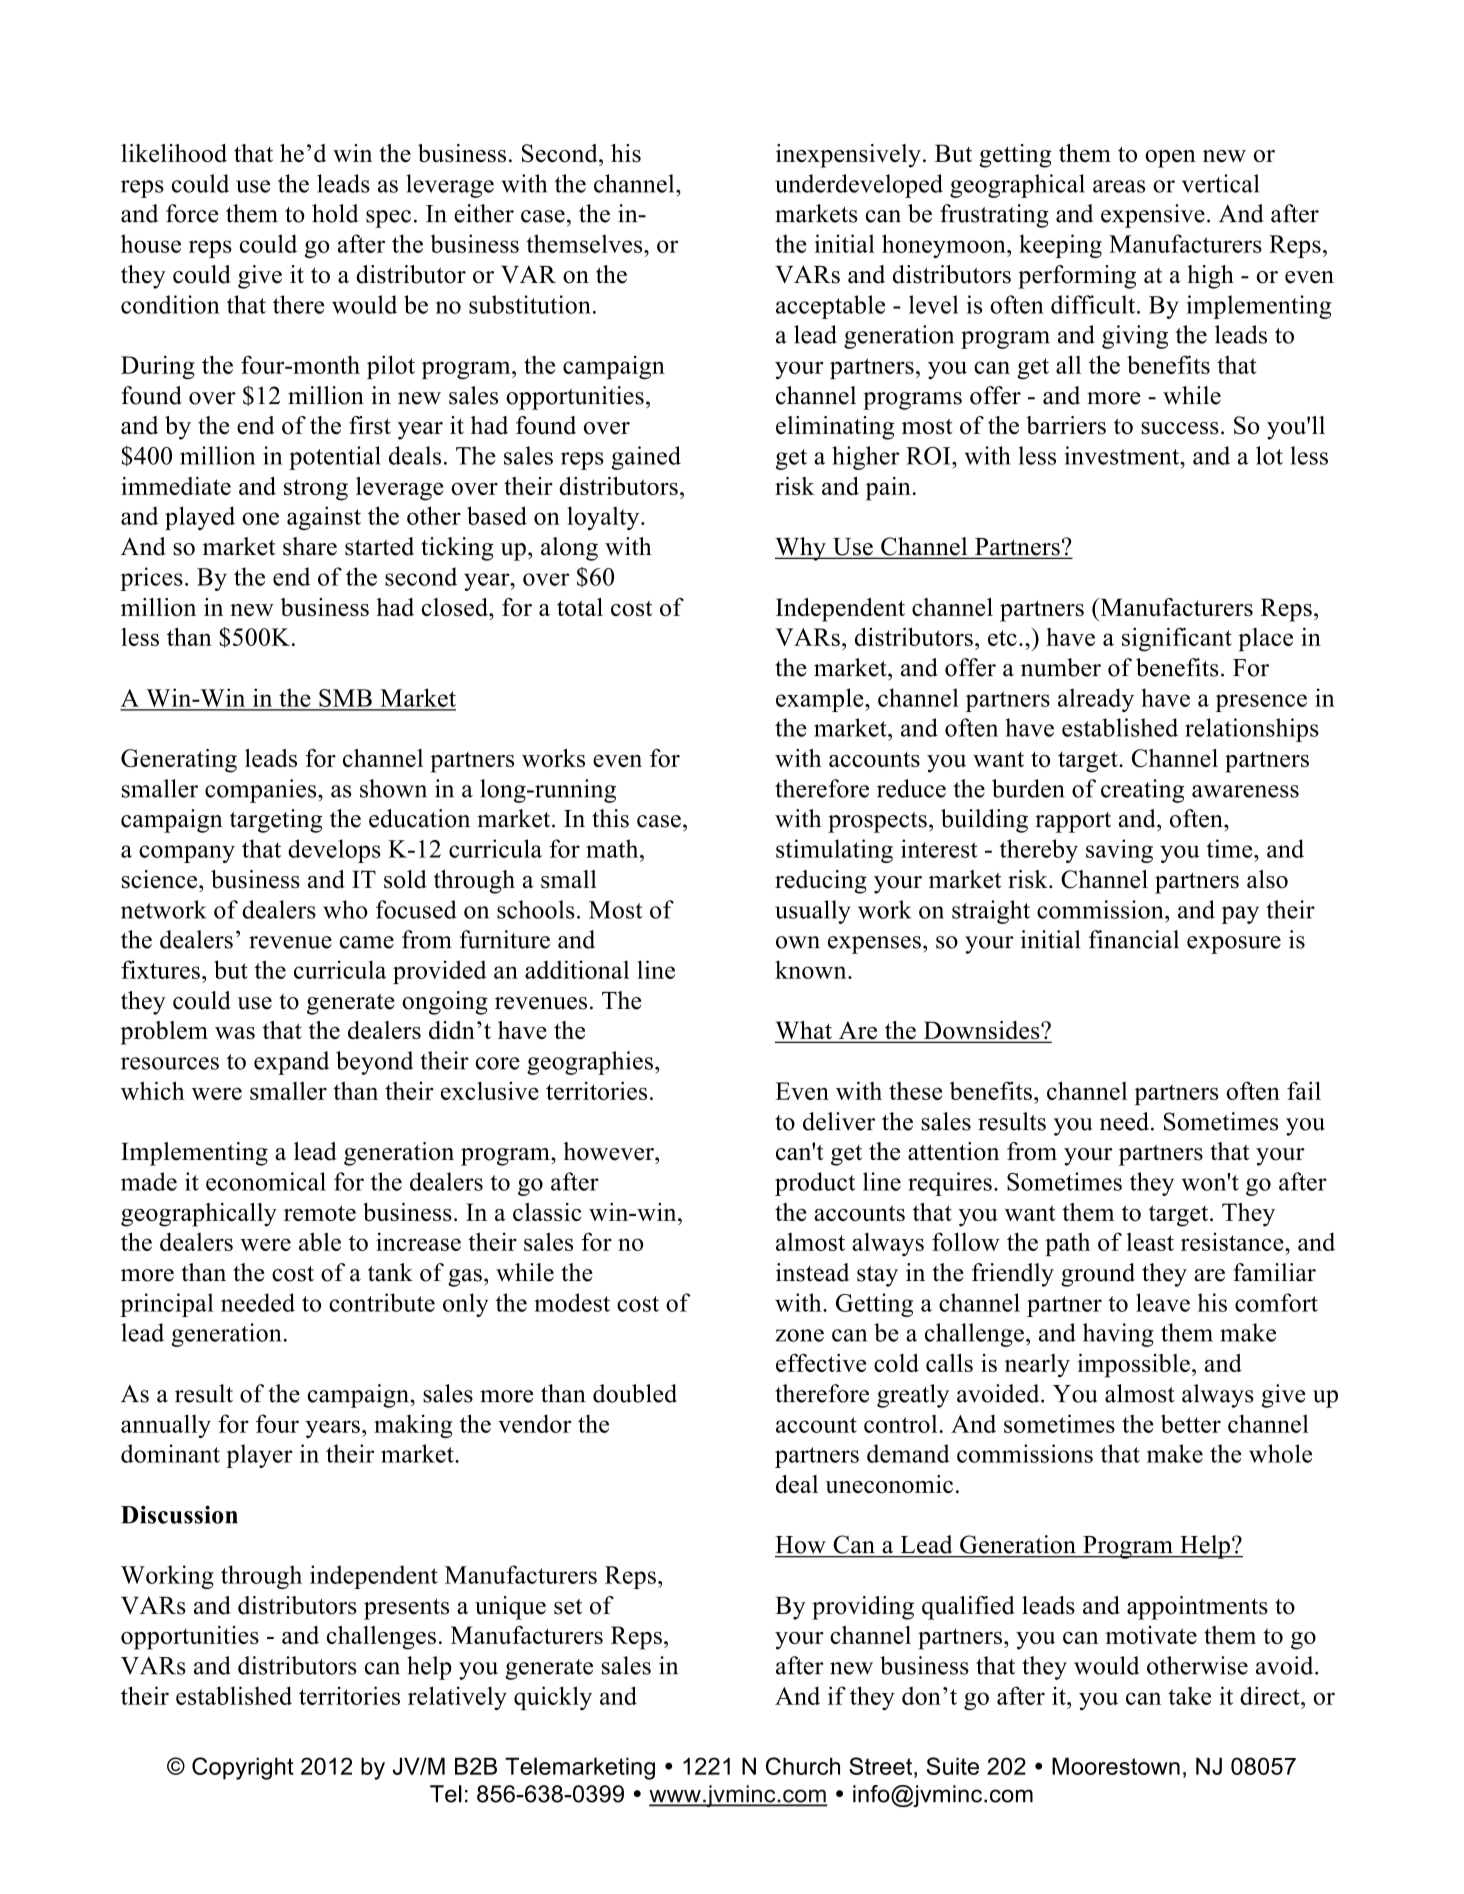 This image has width=1464, height=1894. Describe the element at coordinates (1304, 1090) in the image. I see `fail` at that location.
